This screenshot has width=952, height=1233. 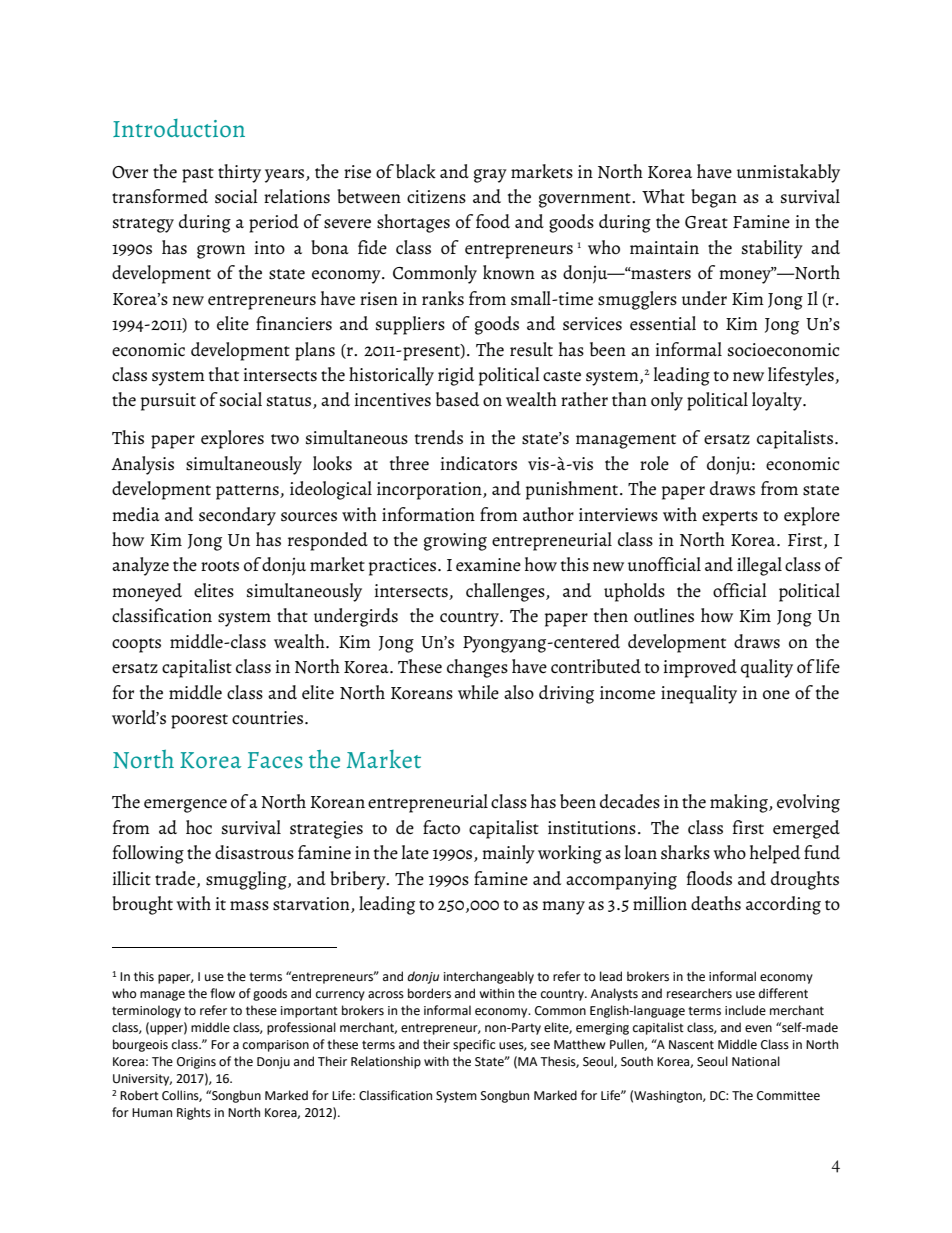 What do you see at coordinates (168, 402) in the screenshot?
I see `pursuit` at bounding box center [168, 402].
